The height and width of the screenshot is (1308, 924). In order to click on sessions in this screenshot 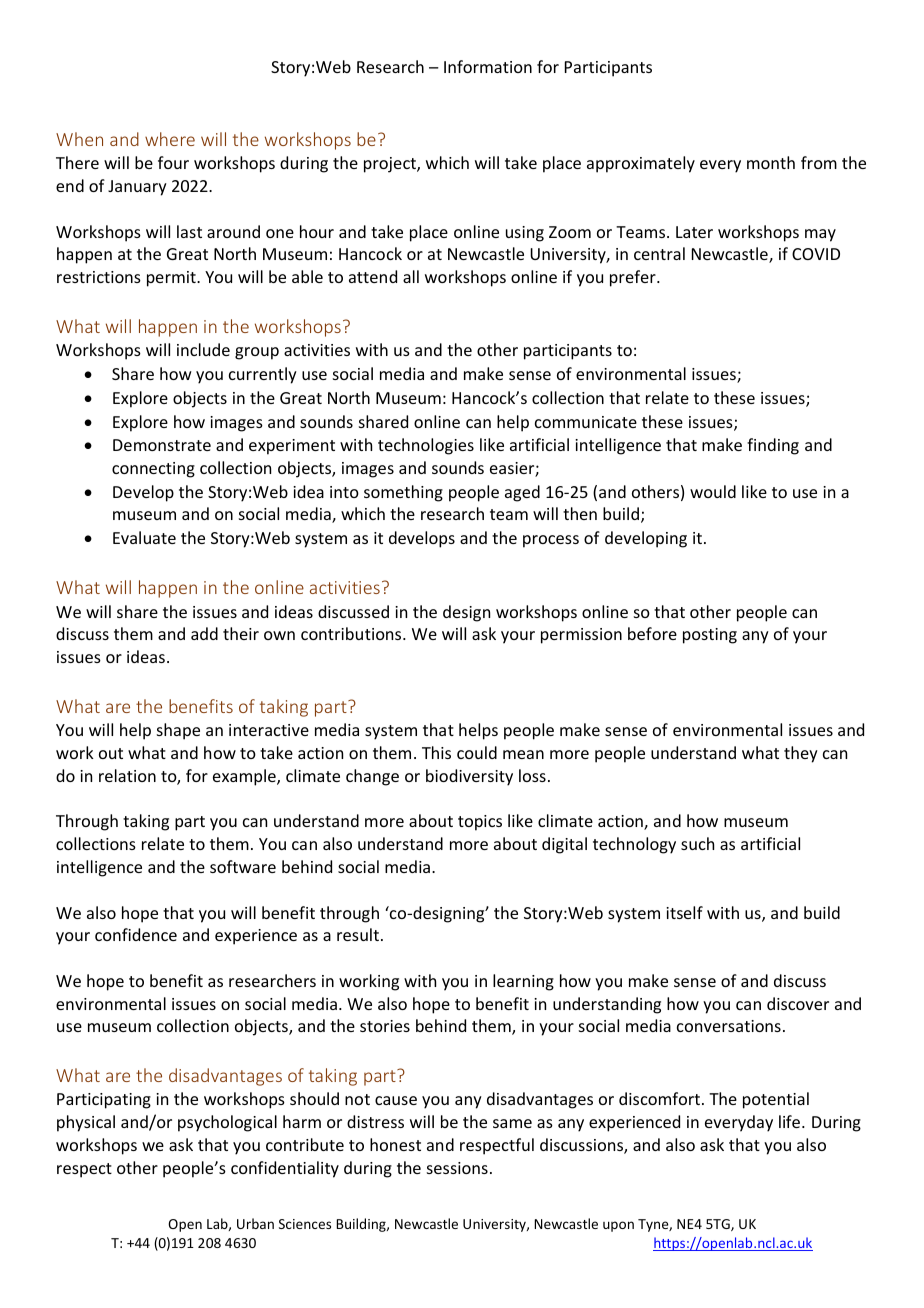, I will do `click(457, 1168)`.
